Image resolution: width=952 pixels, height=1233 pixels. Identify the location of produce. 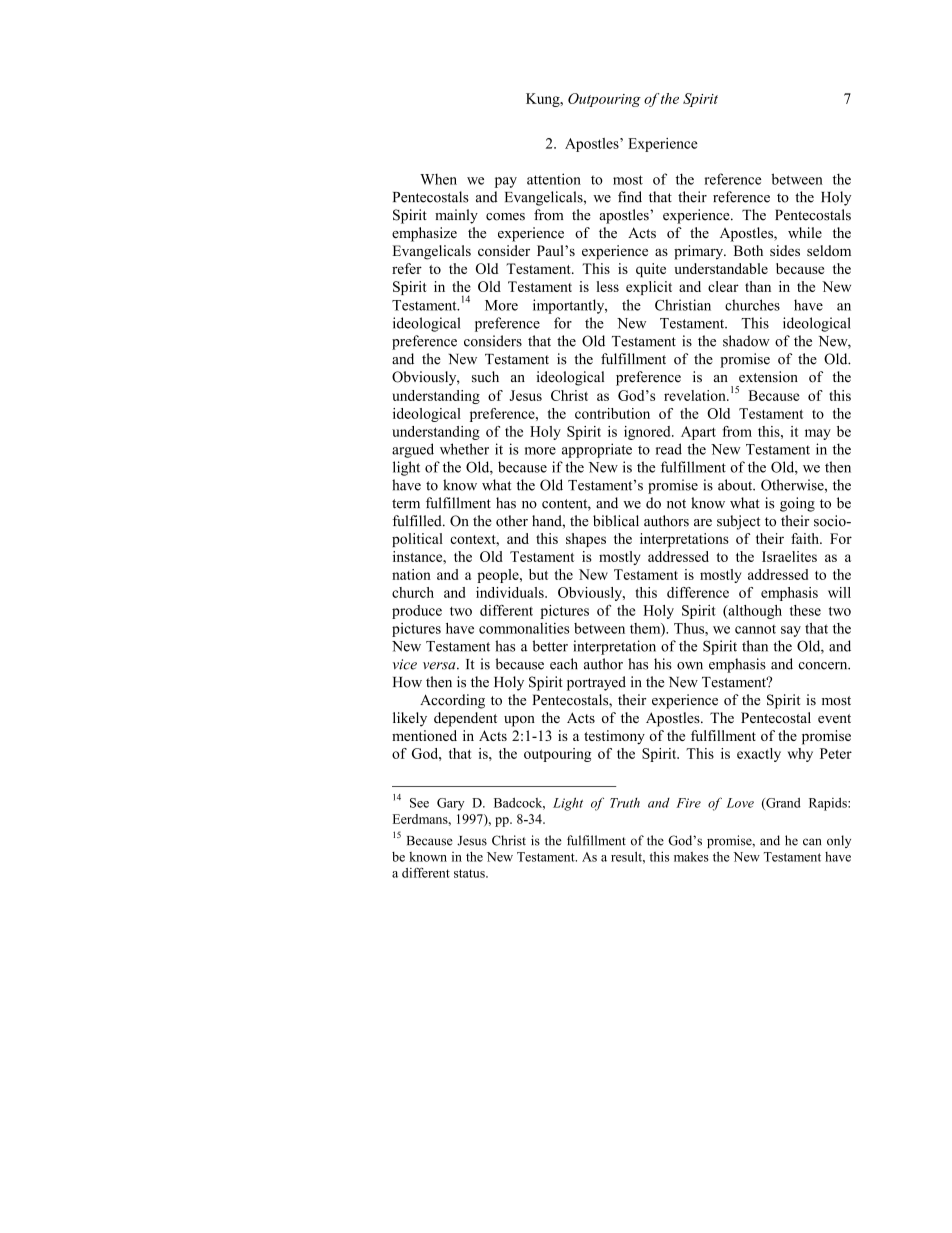
(417, 612).
